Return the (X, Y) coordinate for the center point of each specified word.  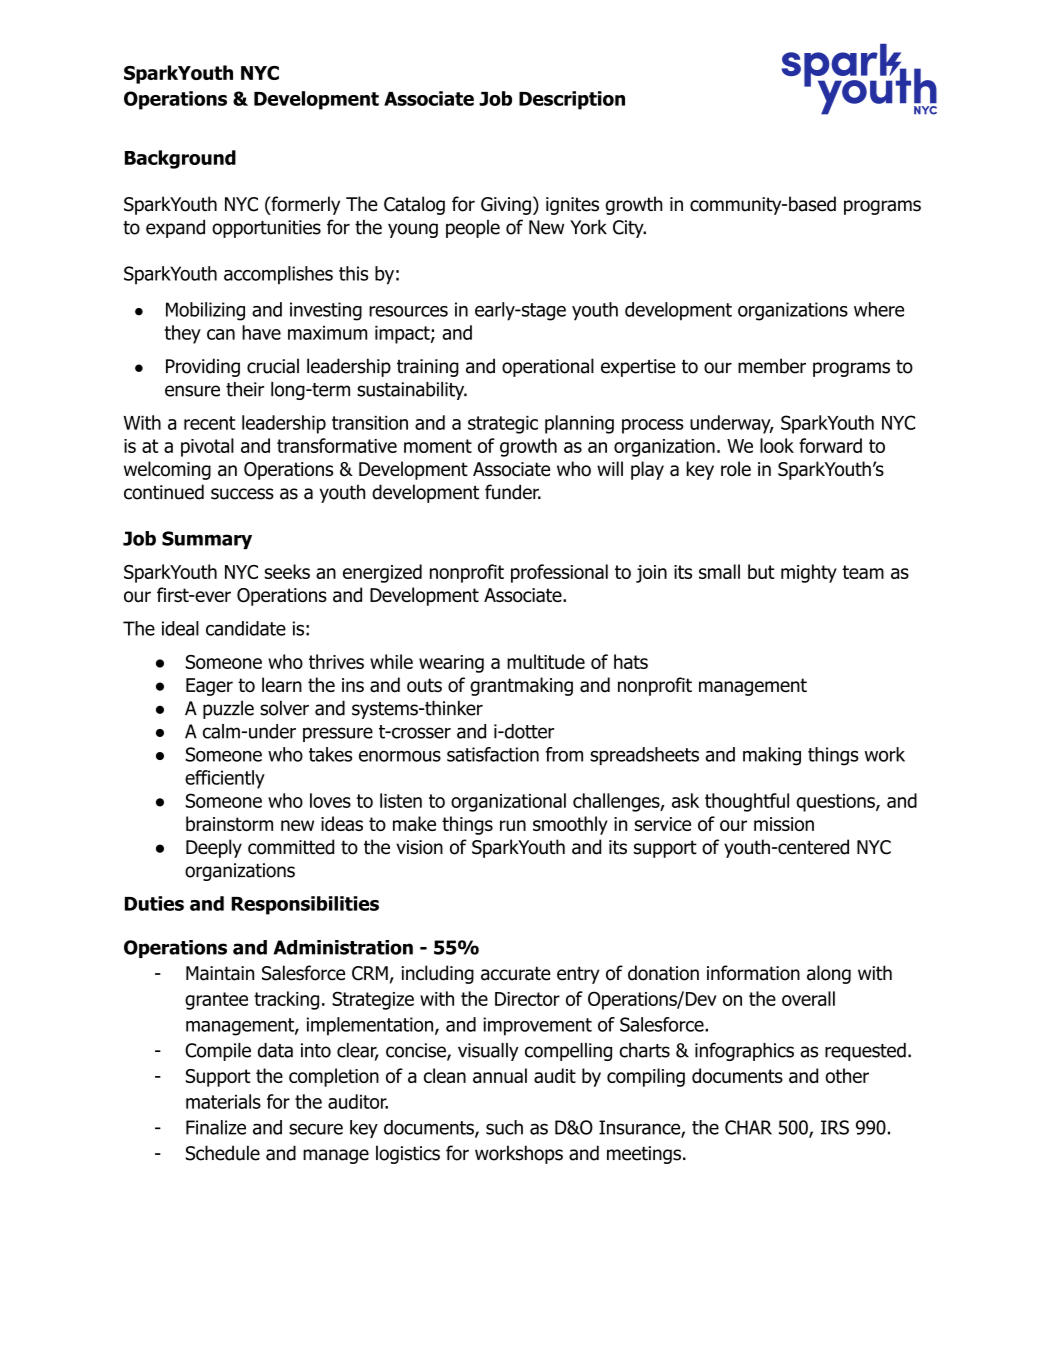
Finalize (216, 1127)
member (772, 366)
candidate (246, 628)
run (513, 825)
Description (572, 100)
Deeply (214, 848)
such (504, 1127)
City (629, 229)
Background (180, 159)
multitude (546, 661)
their (245, 389)
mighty (809, 573)
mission (784, 824)
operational (548, 367)
